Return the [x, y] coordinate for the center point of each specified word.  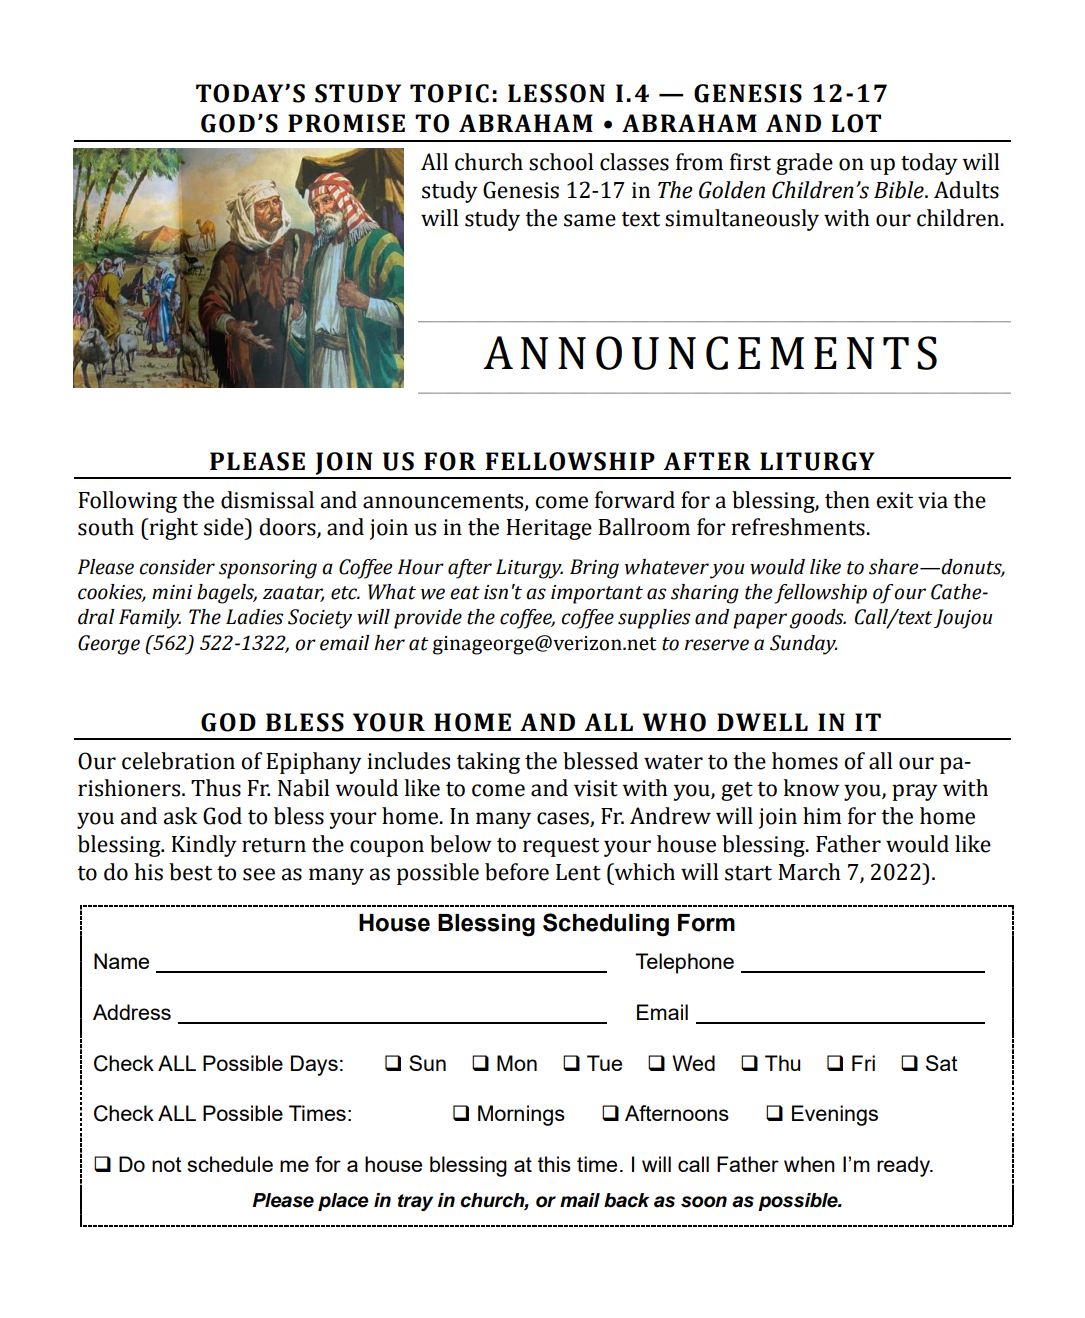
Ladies [255, 617]
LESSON [556, 93]
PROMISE [346, 123]
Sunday [803, 645]
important [597, 594]
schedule [230, 1164]
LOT [856, 123]
